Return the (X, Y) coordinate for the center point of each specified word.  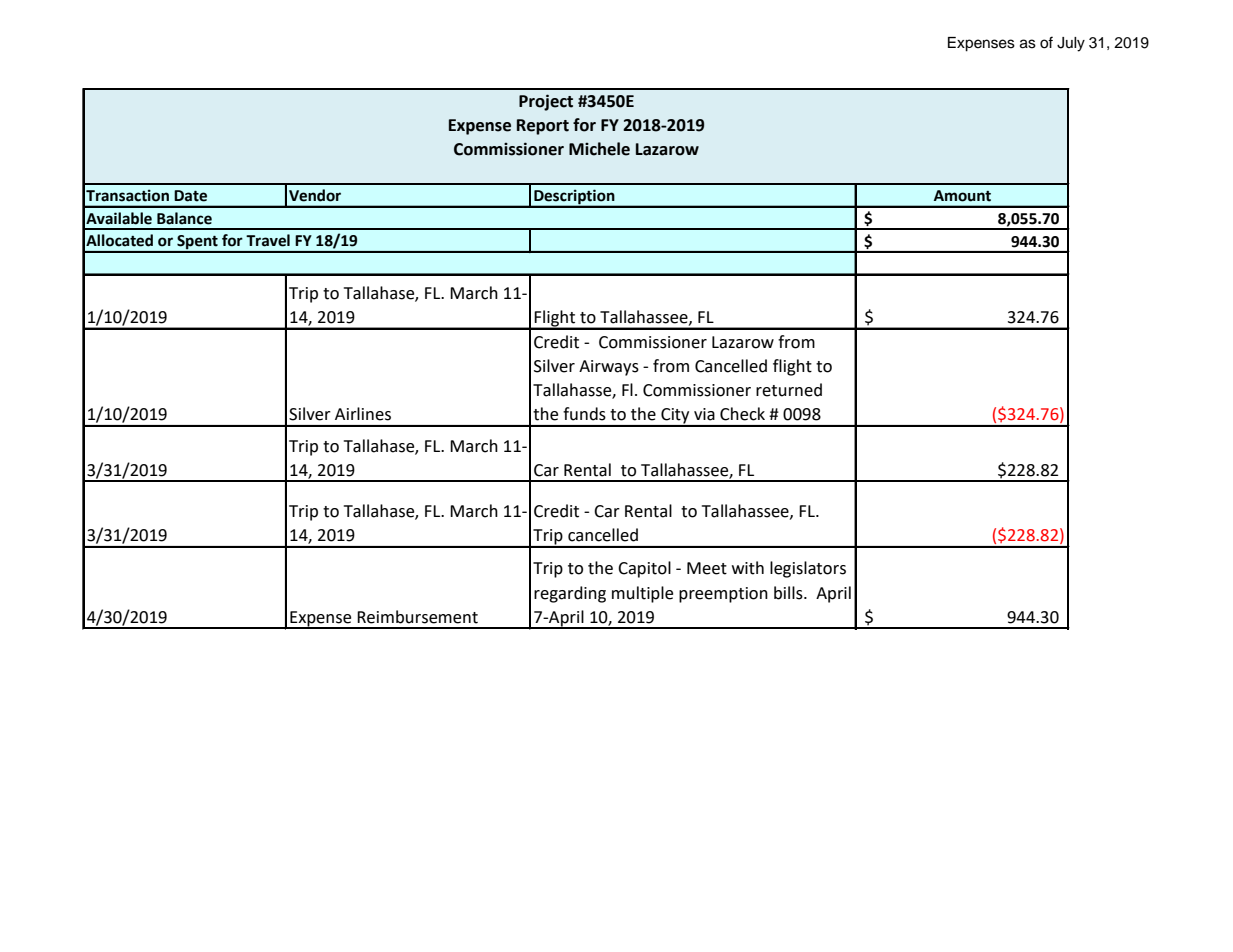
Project (546, 102)
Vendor (315, 195)
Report (543, 127)
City (675, 417)
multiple (642, 594)
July (1071, 44)
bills (789, 593)
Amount (962, 196)
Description (574, 198)
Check (742, 414)
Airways (609, 368)
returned (789, 390)
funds (584, 414)
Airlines (363, 414)
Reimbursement (417, 617)
